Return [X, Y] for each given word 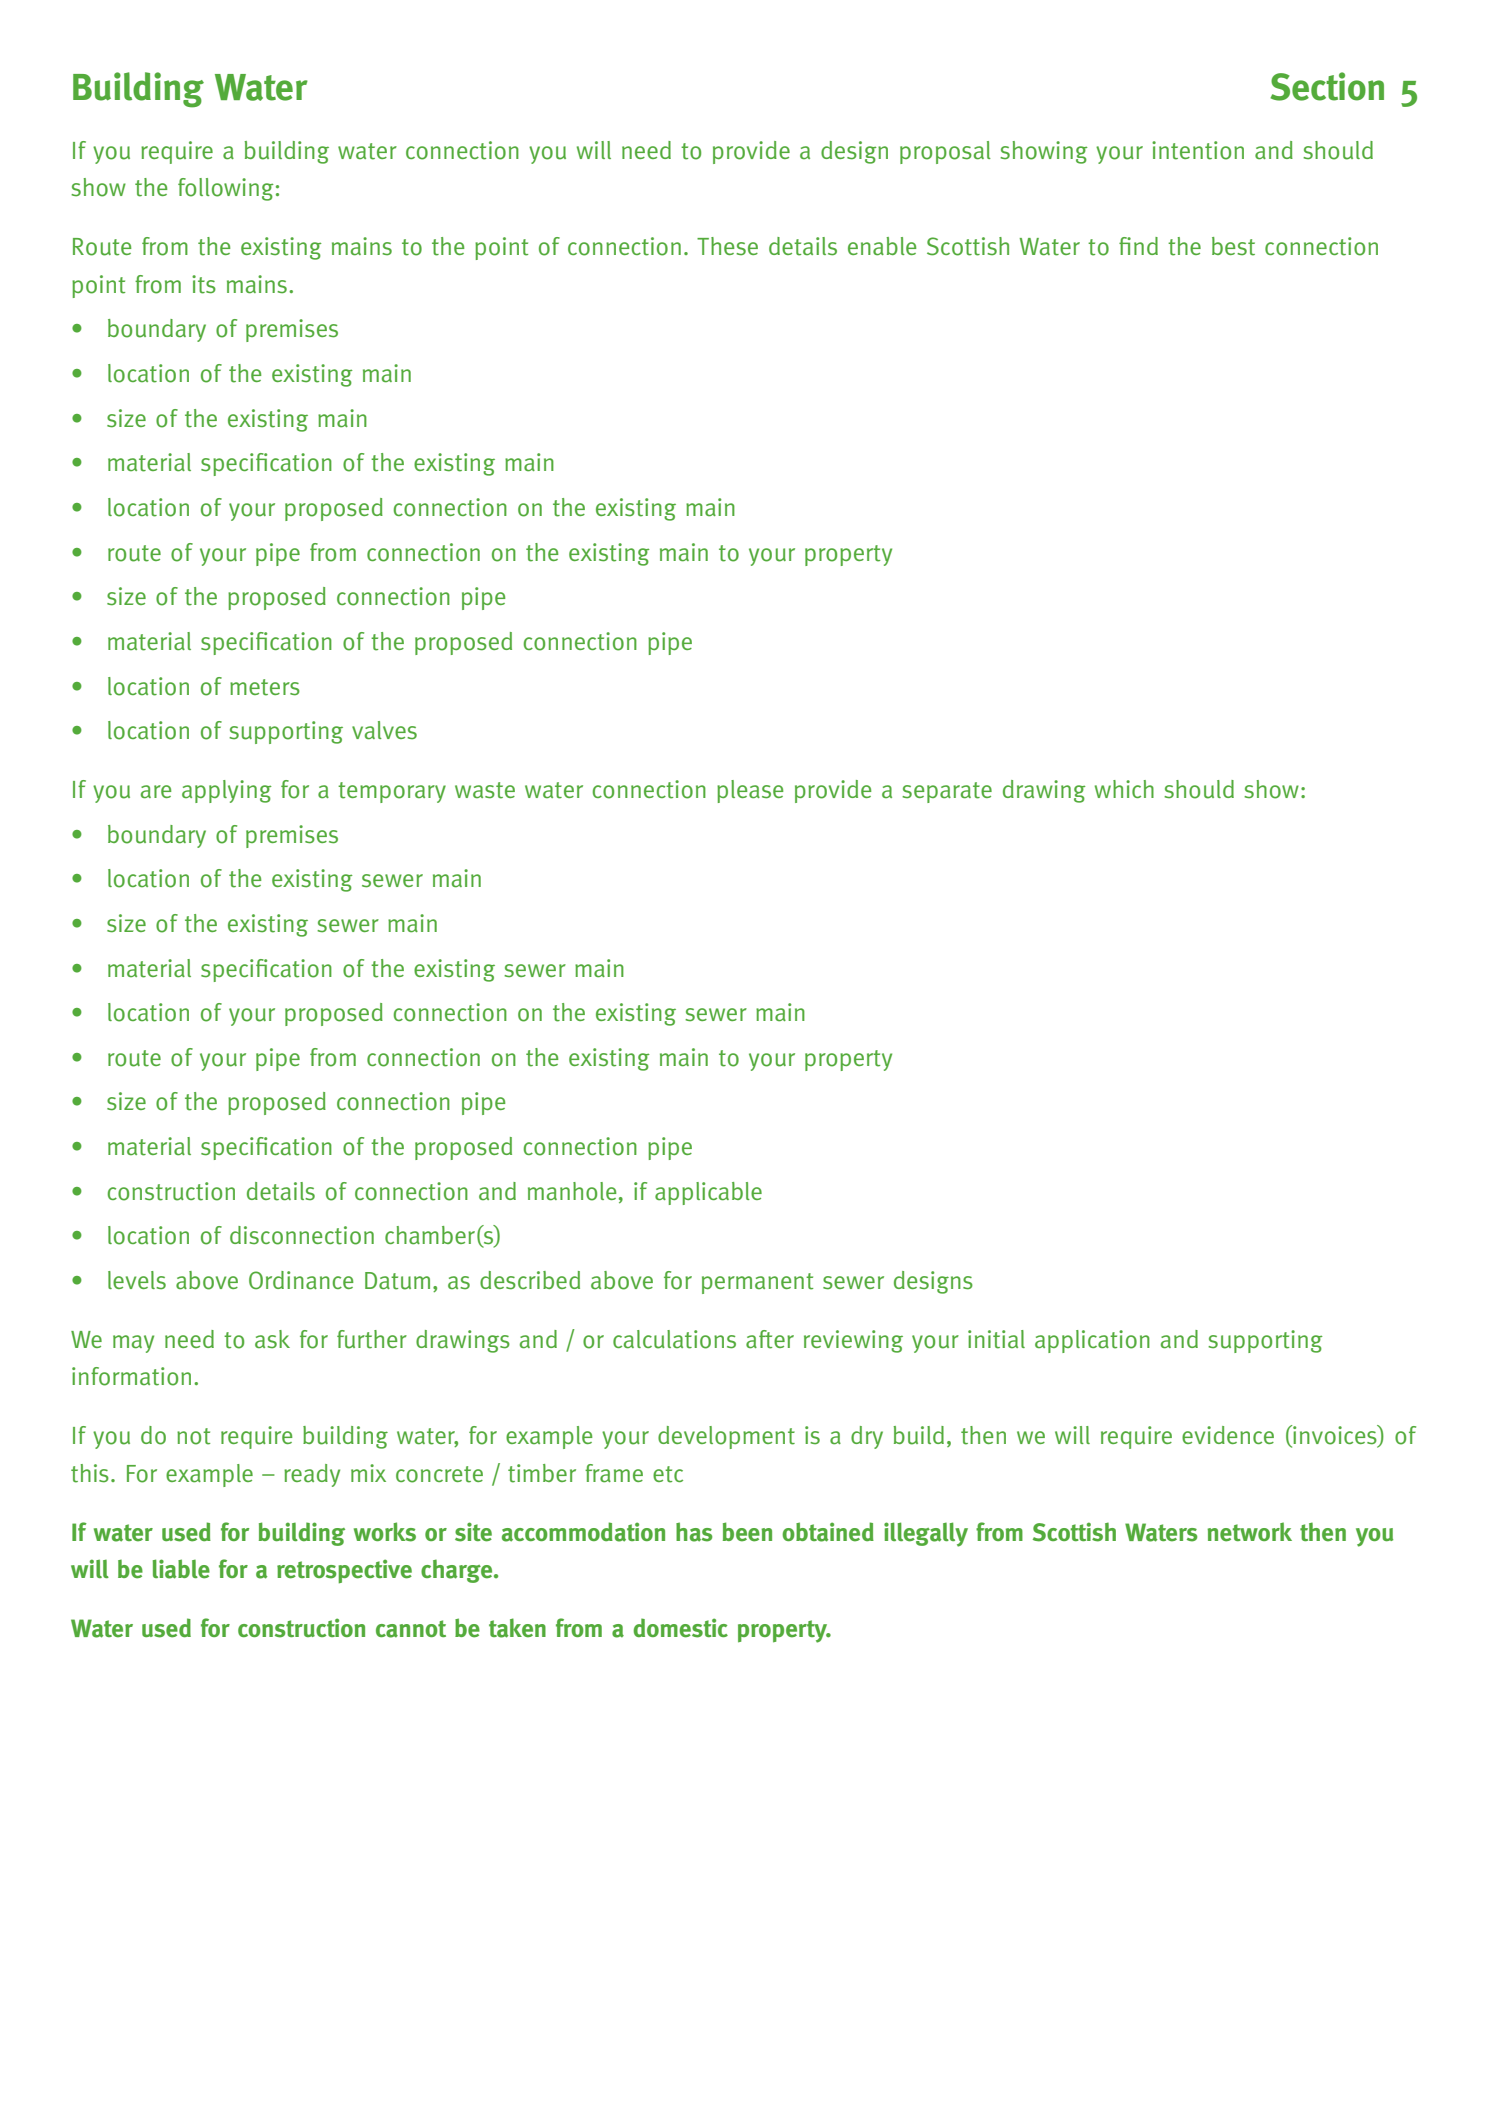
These [727, 246]
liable [181, 1569]
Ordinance [301, 1280]
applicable [708, 1193]
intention [1198, 150]
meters [265, 687]
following [226, 189]
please [750, 791]
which [1124, 789]
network [1249, 1532]
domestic [680, 1628]
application [1092, 1341]
